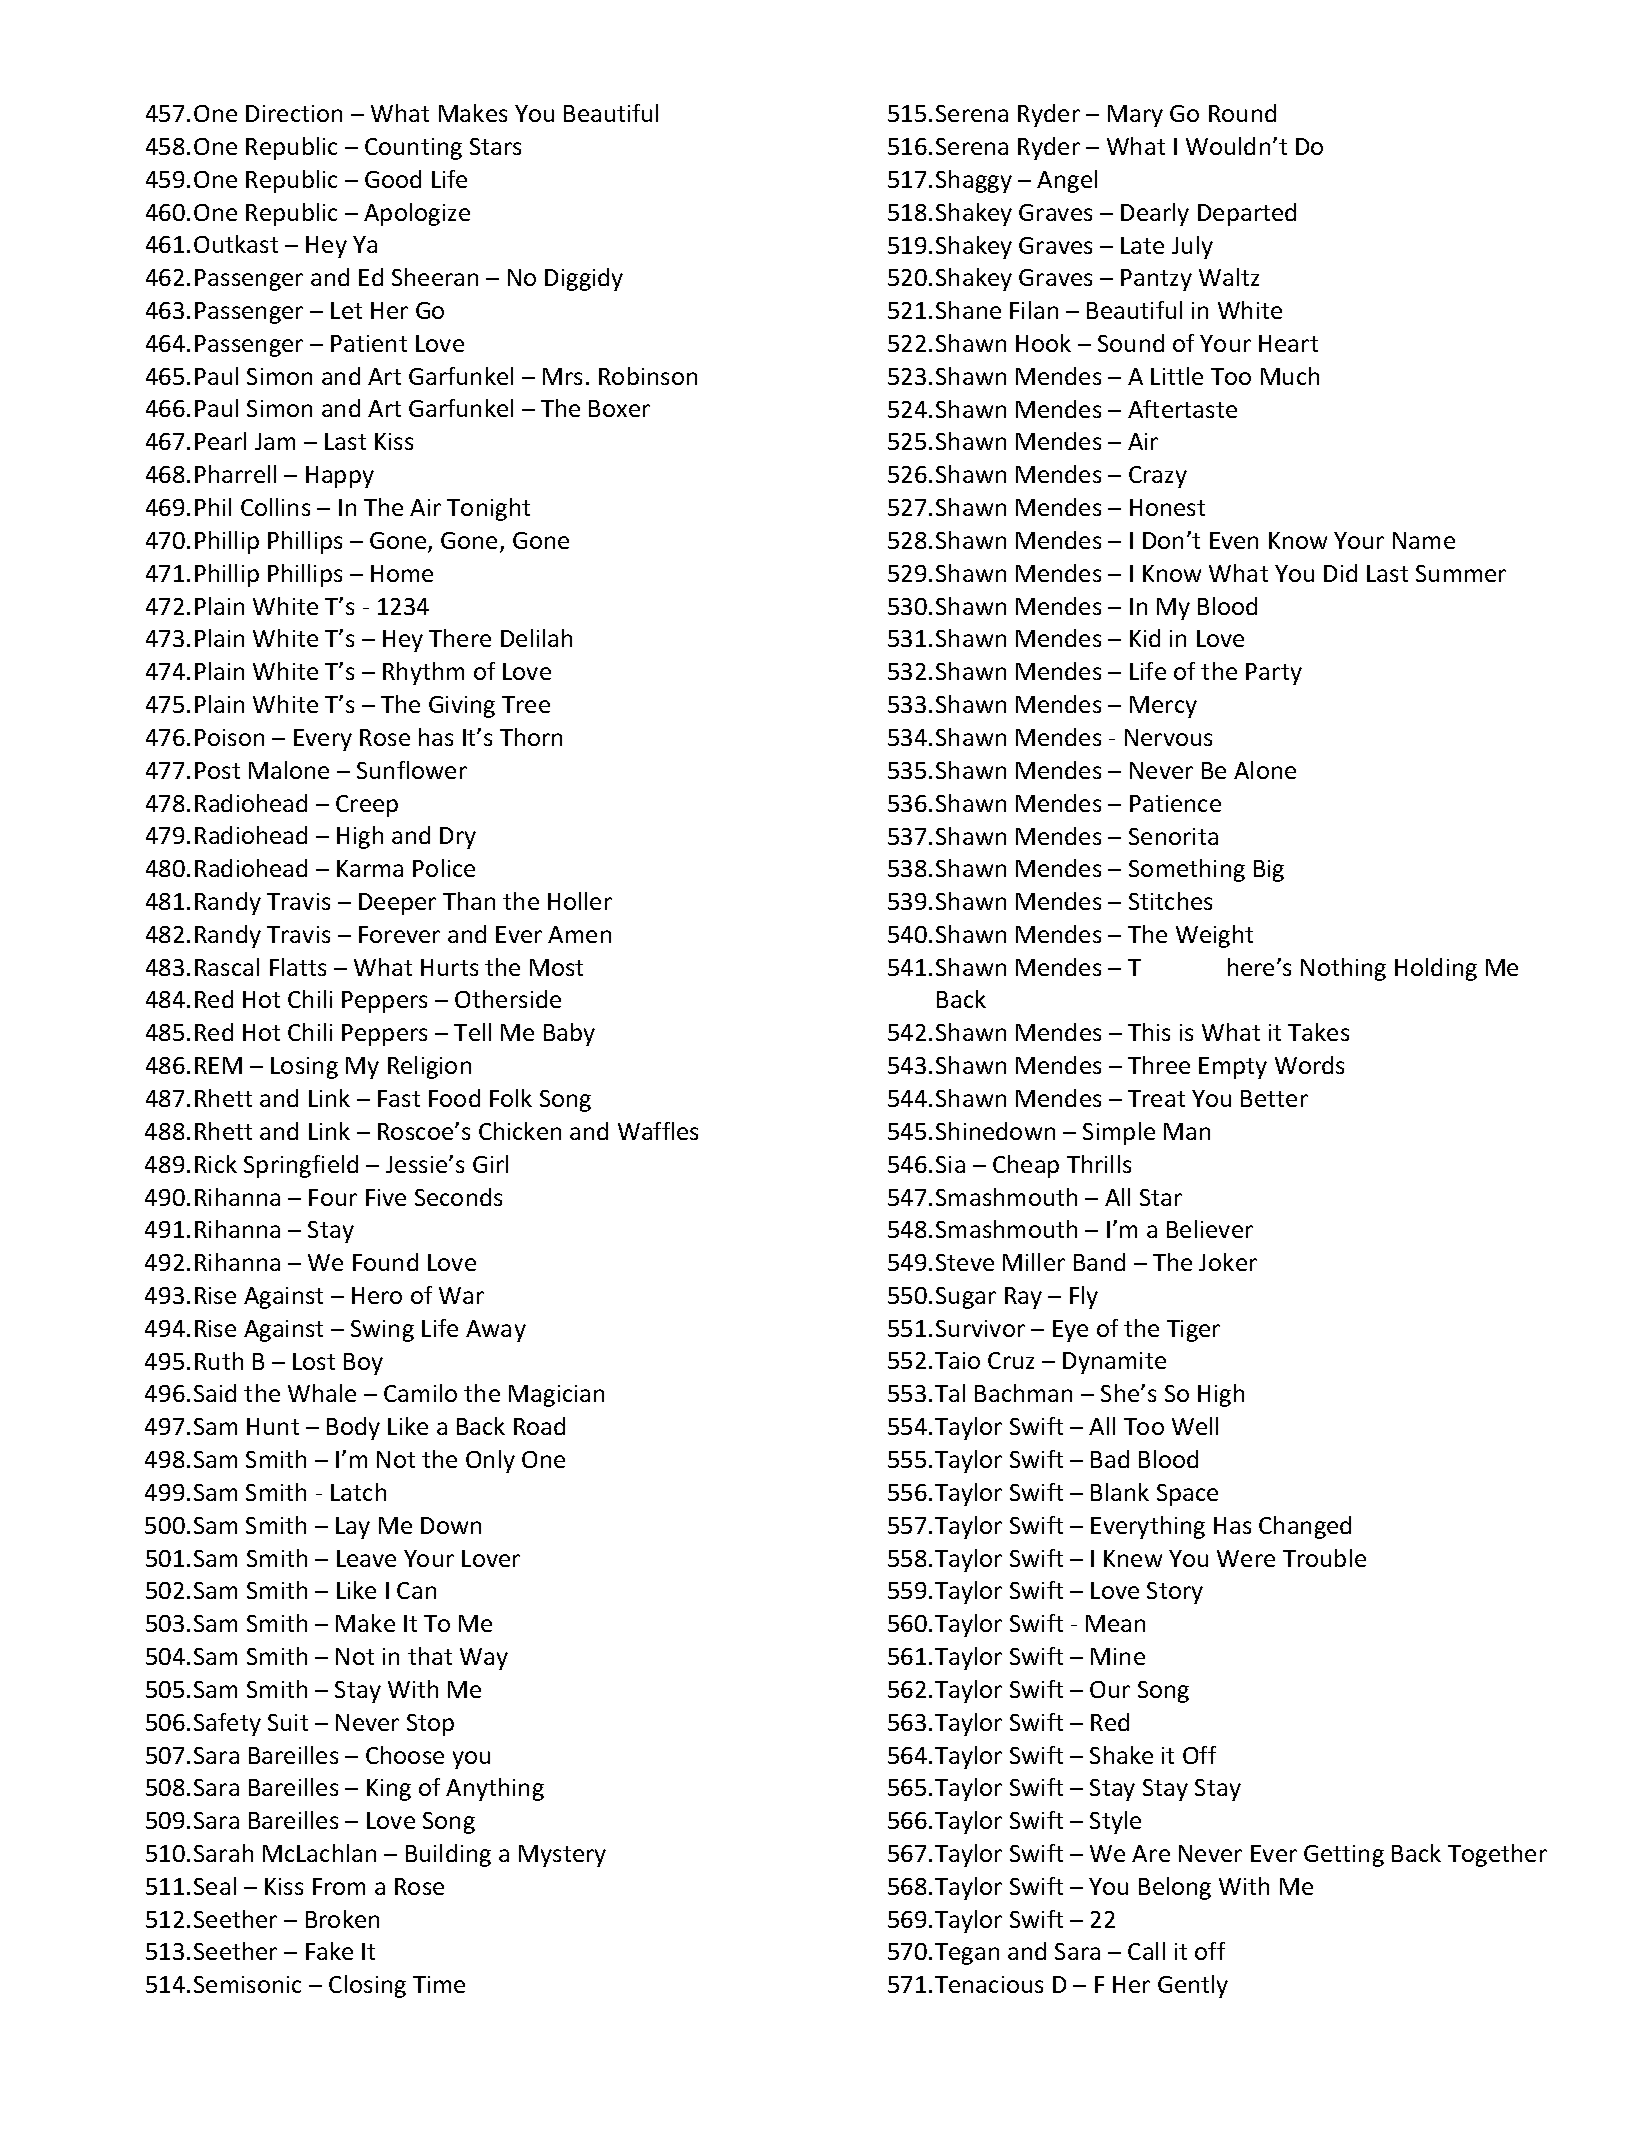  What do you see at coordinates (439, 1984) in the document?
I see `Time` at bounding box center [439, 1984].
